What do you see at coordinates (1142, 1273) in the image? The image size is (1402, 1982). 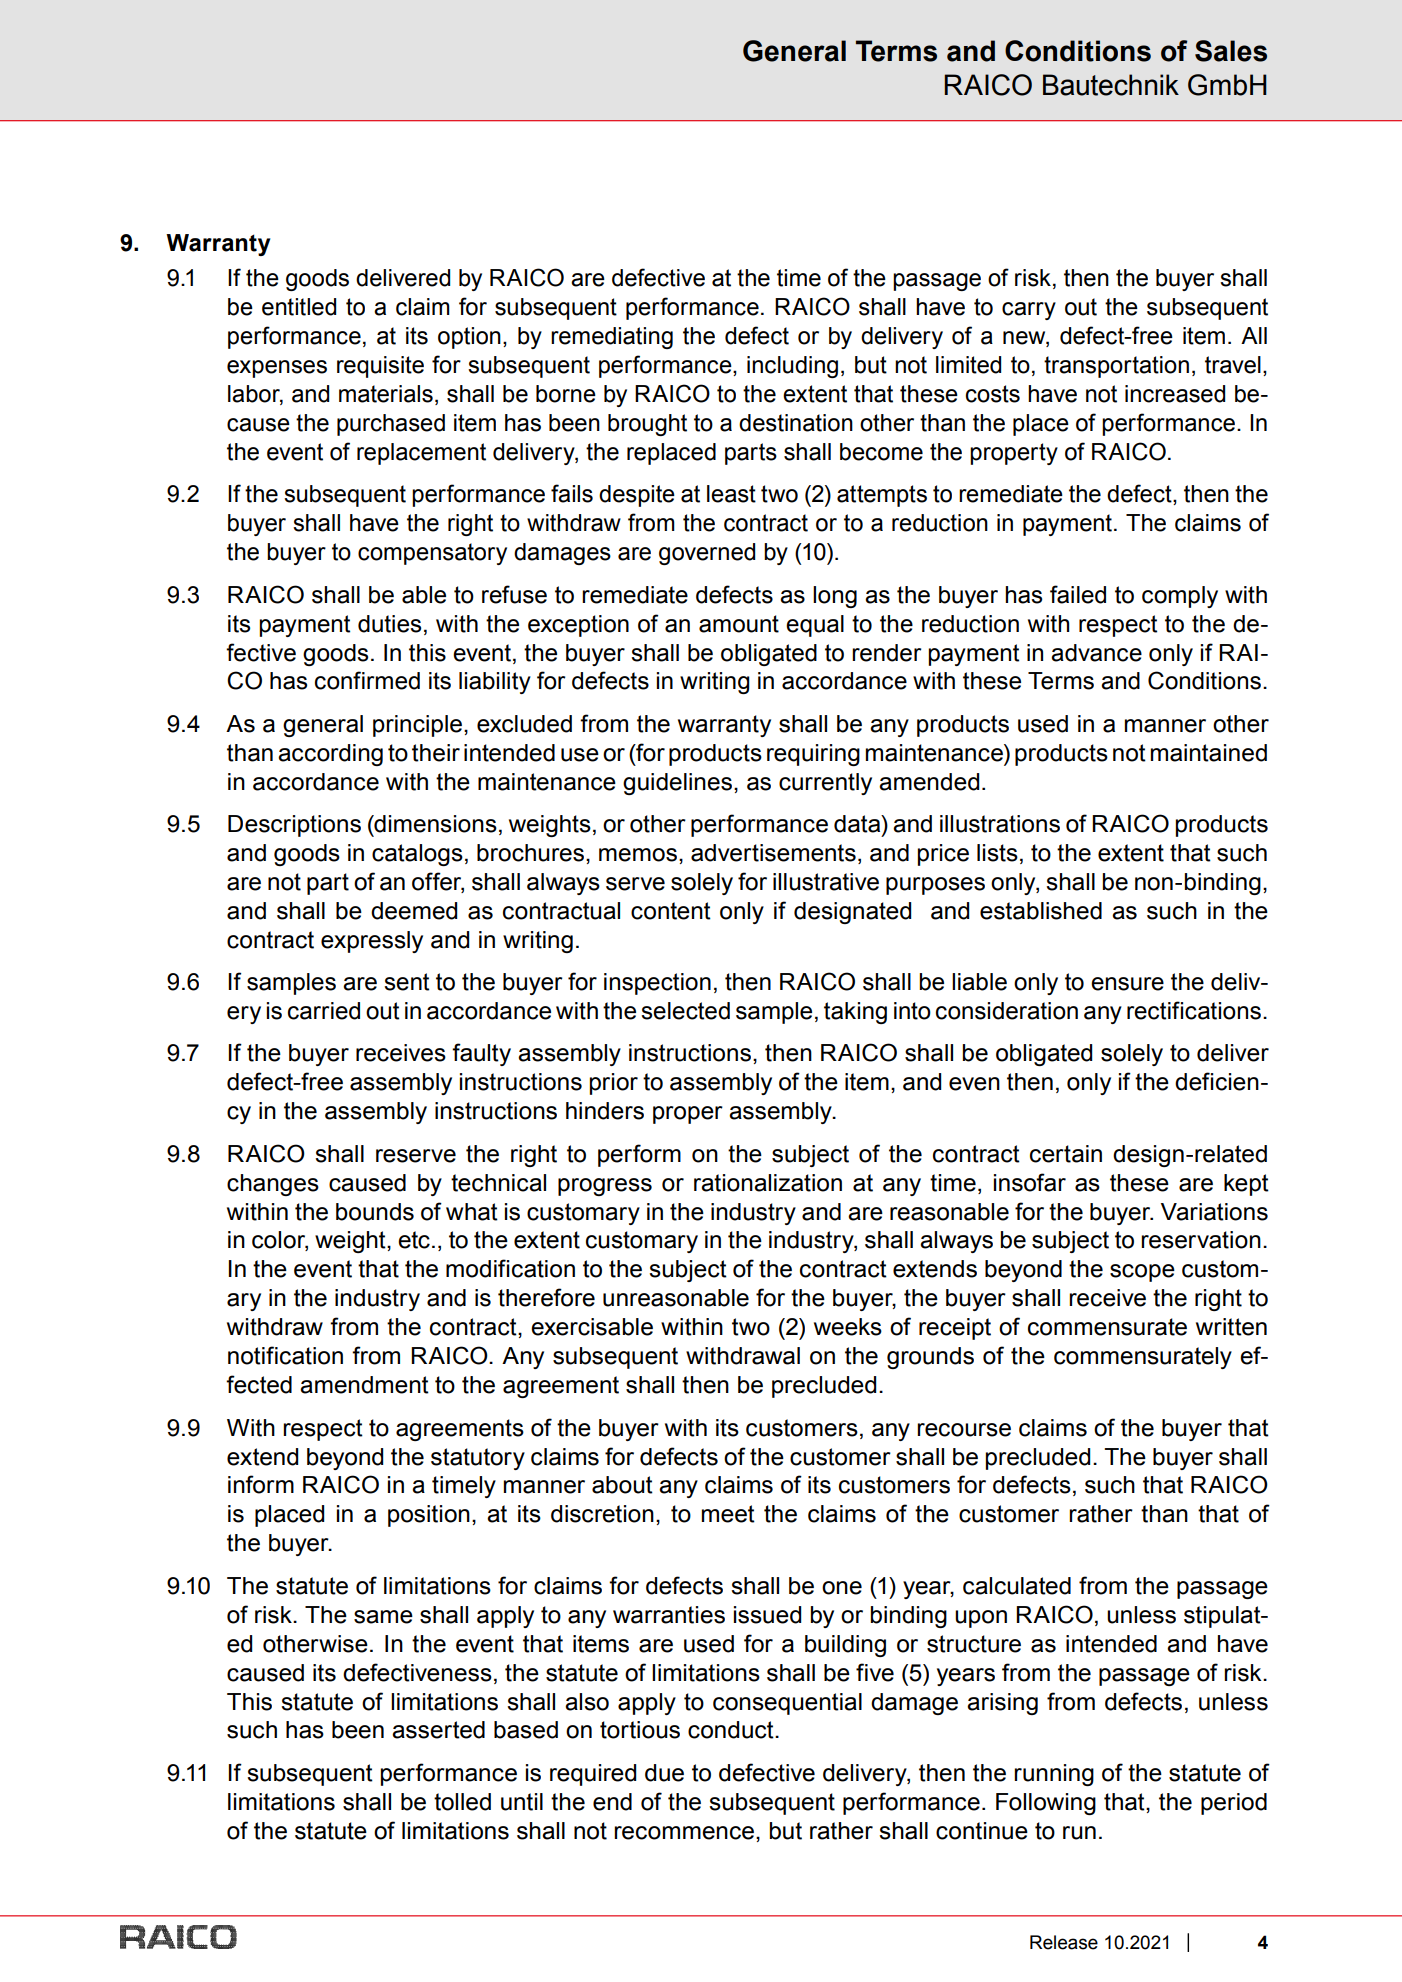 I see `scope` at bounding box center [1142, 1273].
